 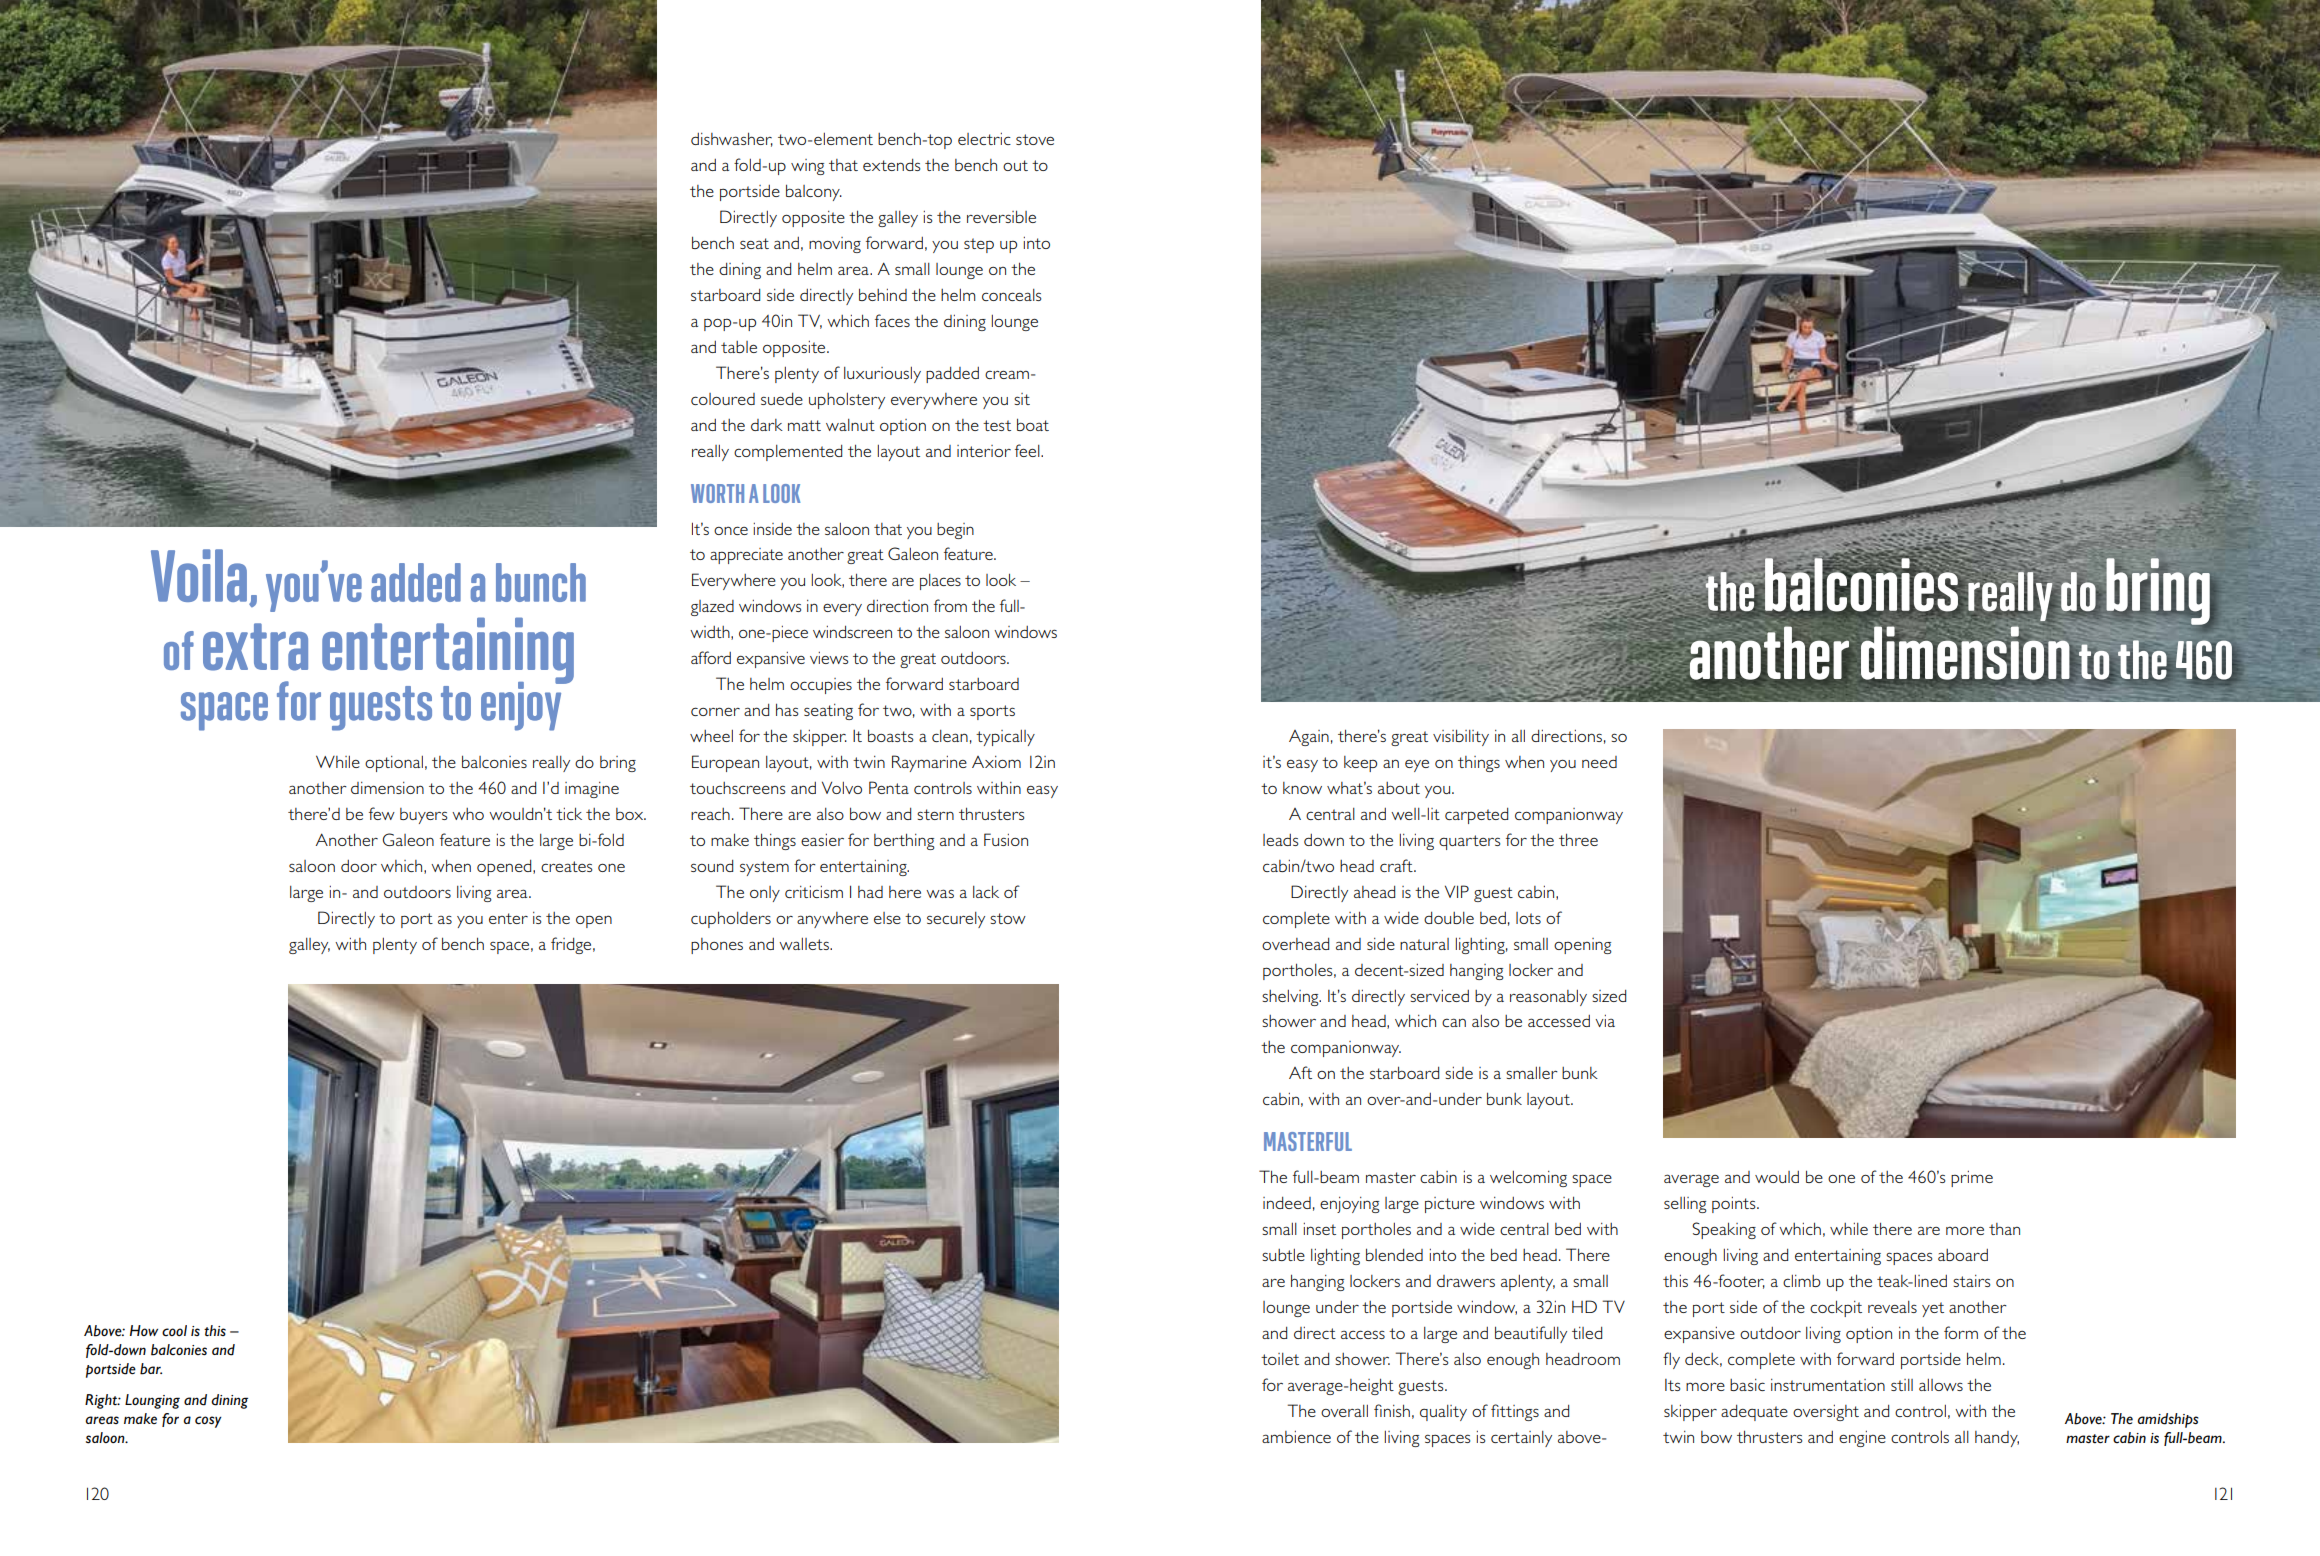 I want to click on dishwasher, so click(x=732, y=139).
